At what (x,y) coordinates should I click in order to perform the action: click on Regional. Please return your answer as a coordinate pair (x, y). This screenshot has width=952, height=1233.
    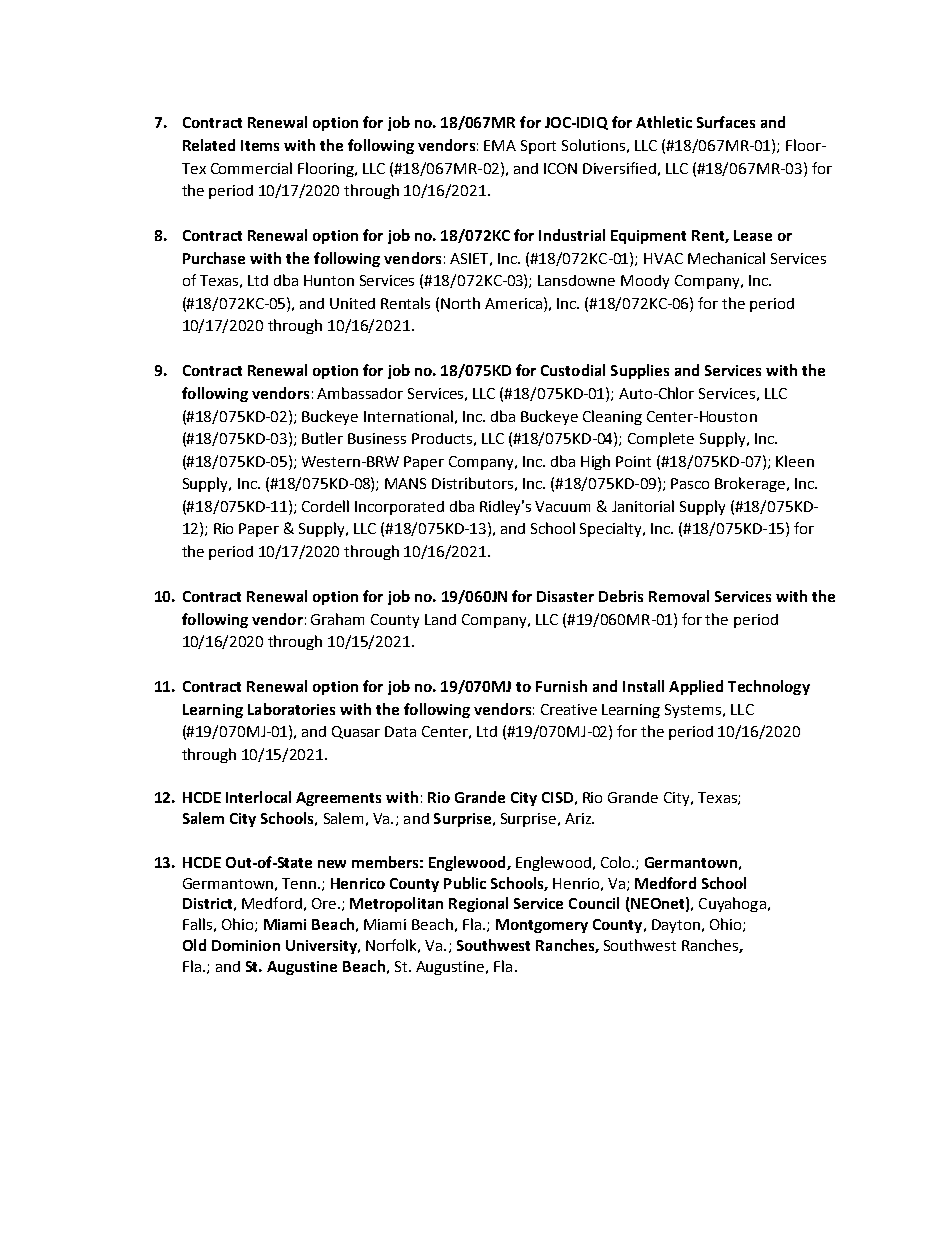
    Looking at the image, I should click on (478, 904).
